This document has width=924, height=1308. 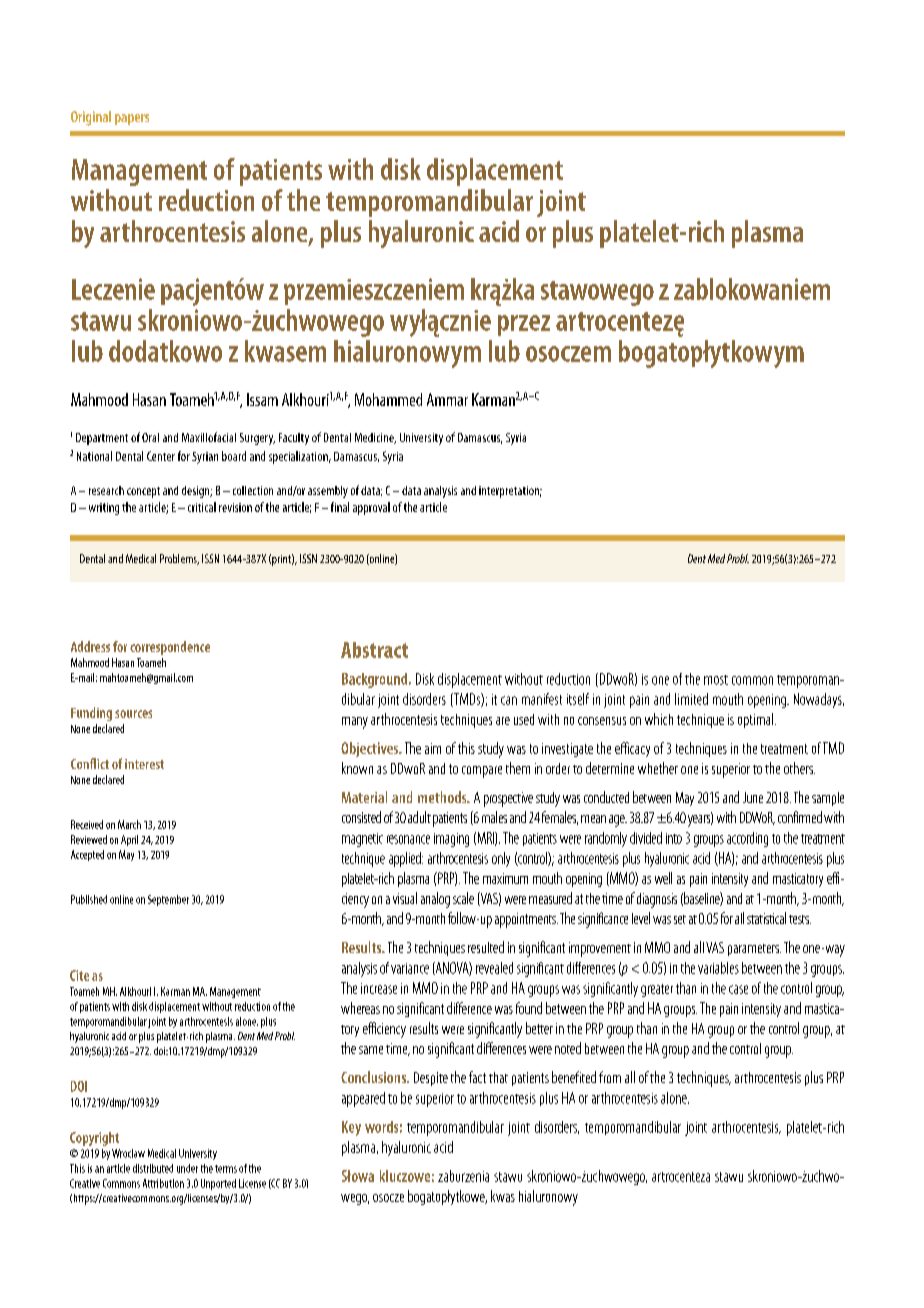 I want to click on Mohammed, so click(x=388, y=399).
